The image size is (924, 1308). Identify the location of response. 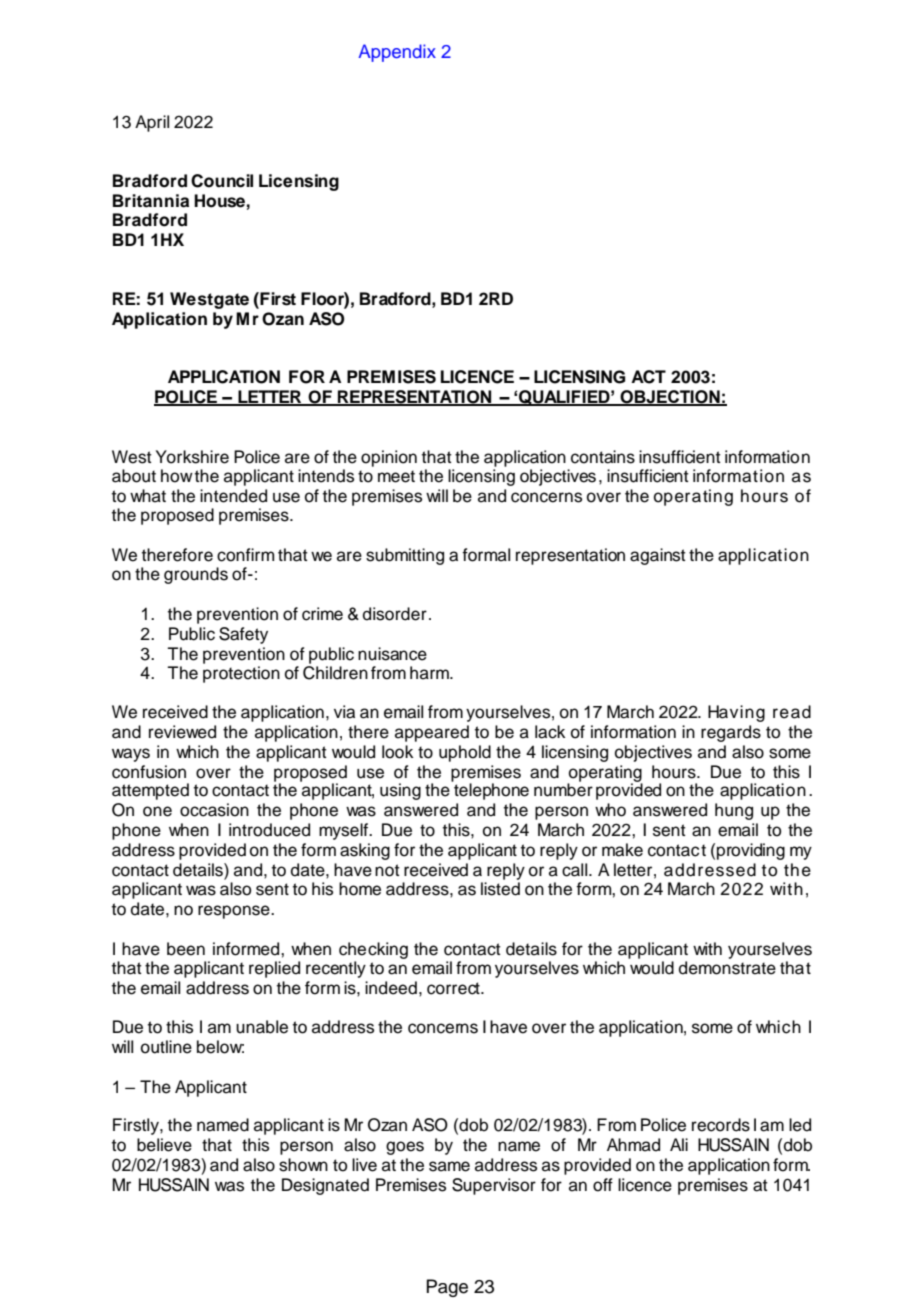
(235, 912).
